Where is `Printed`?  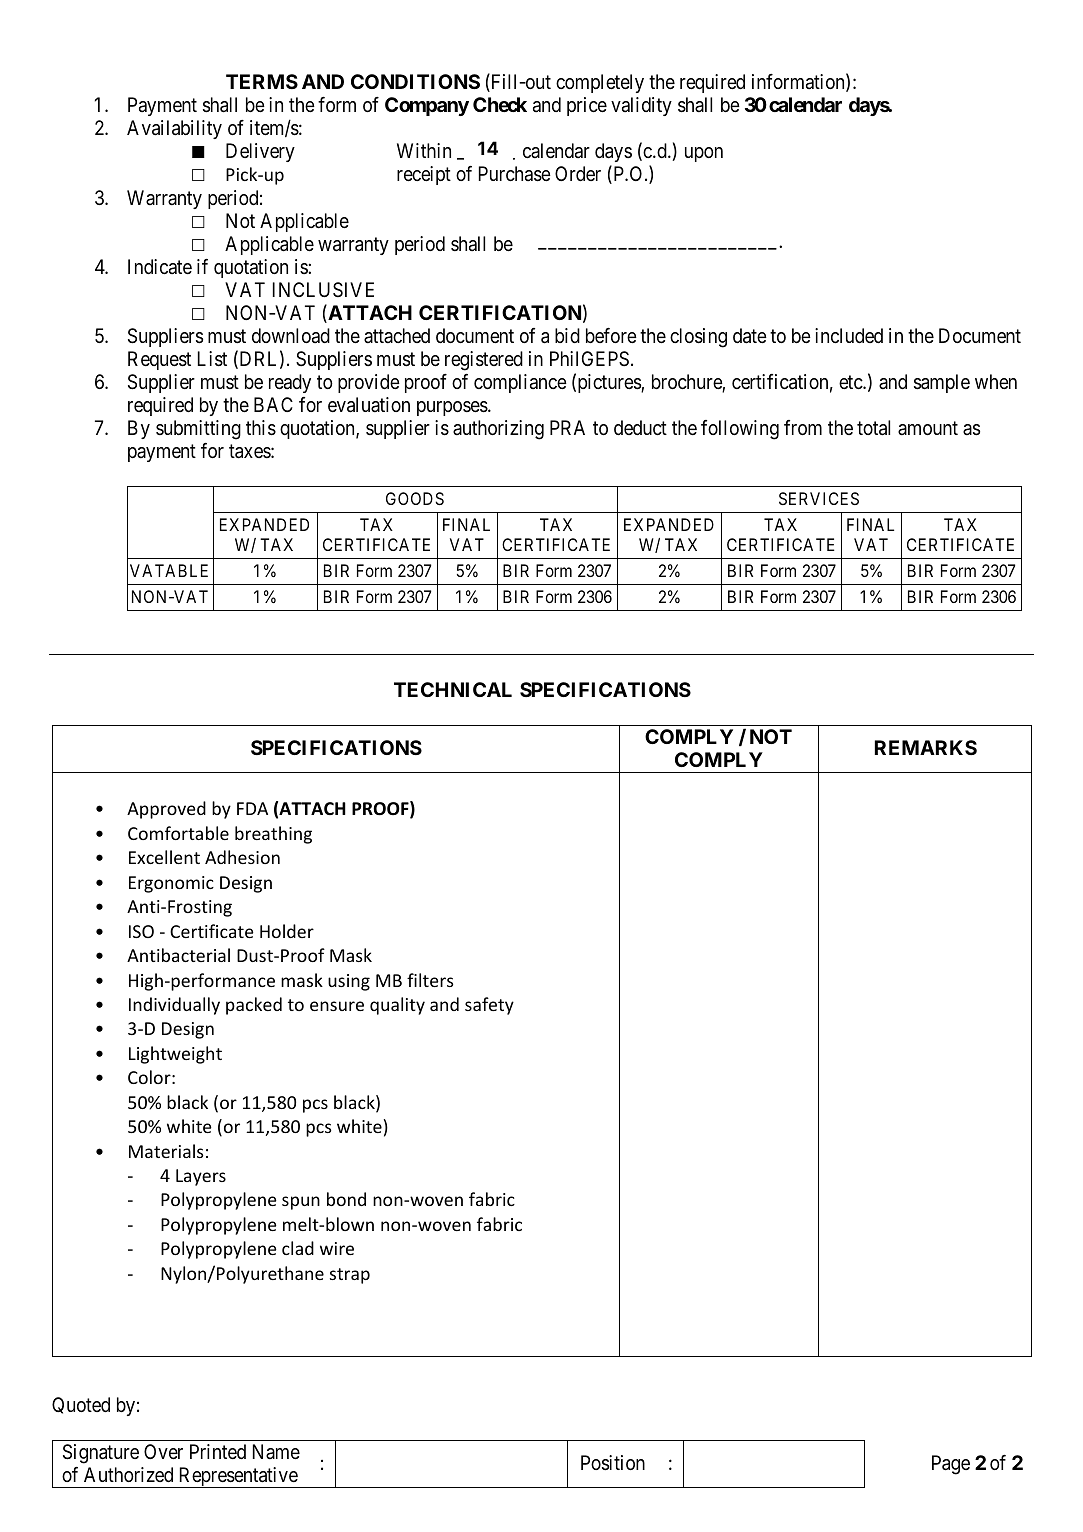
Printed is located at coordinates (218, 1451).
